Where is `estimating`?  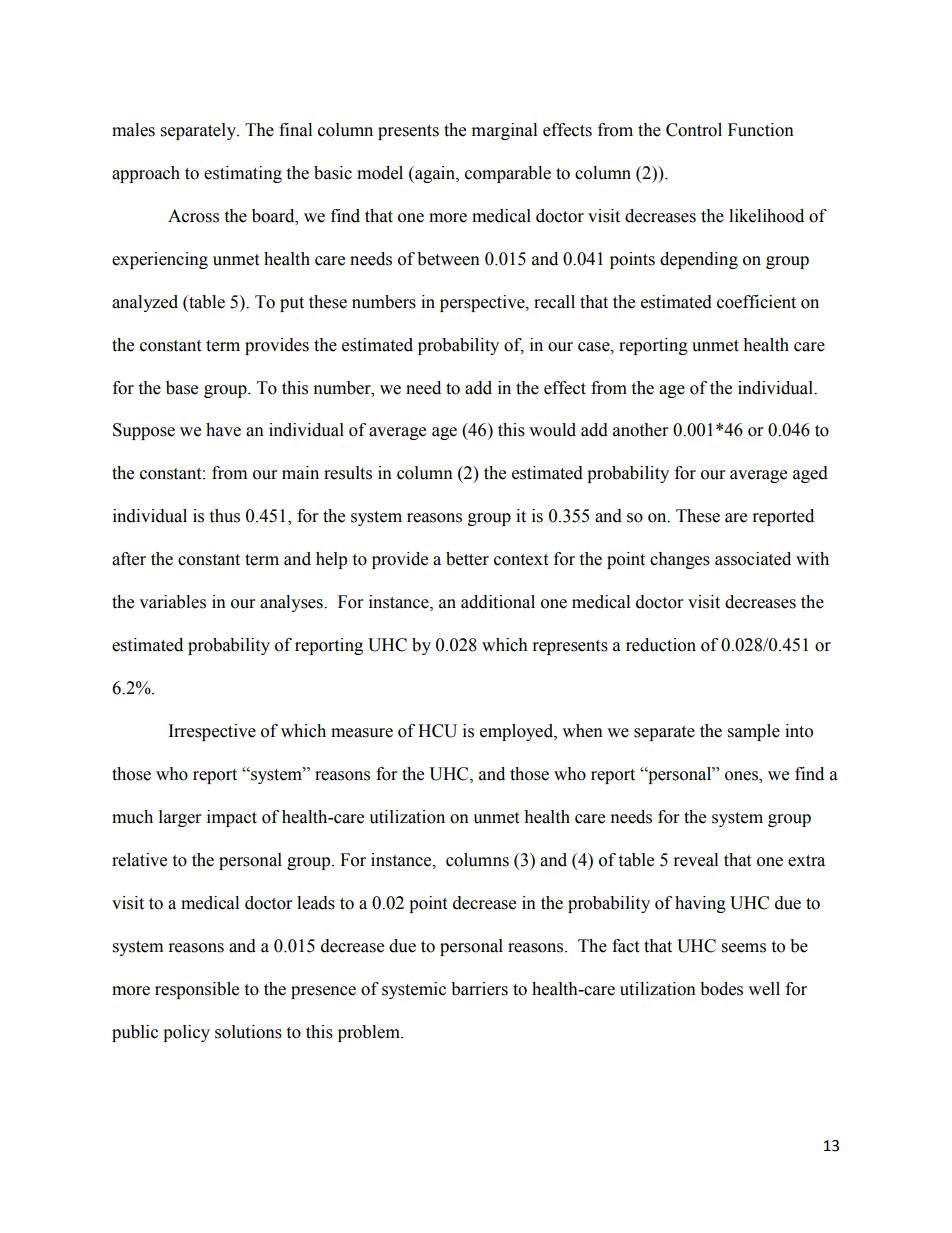
estimating is located at coordinates (243, 174).
